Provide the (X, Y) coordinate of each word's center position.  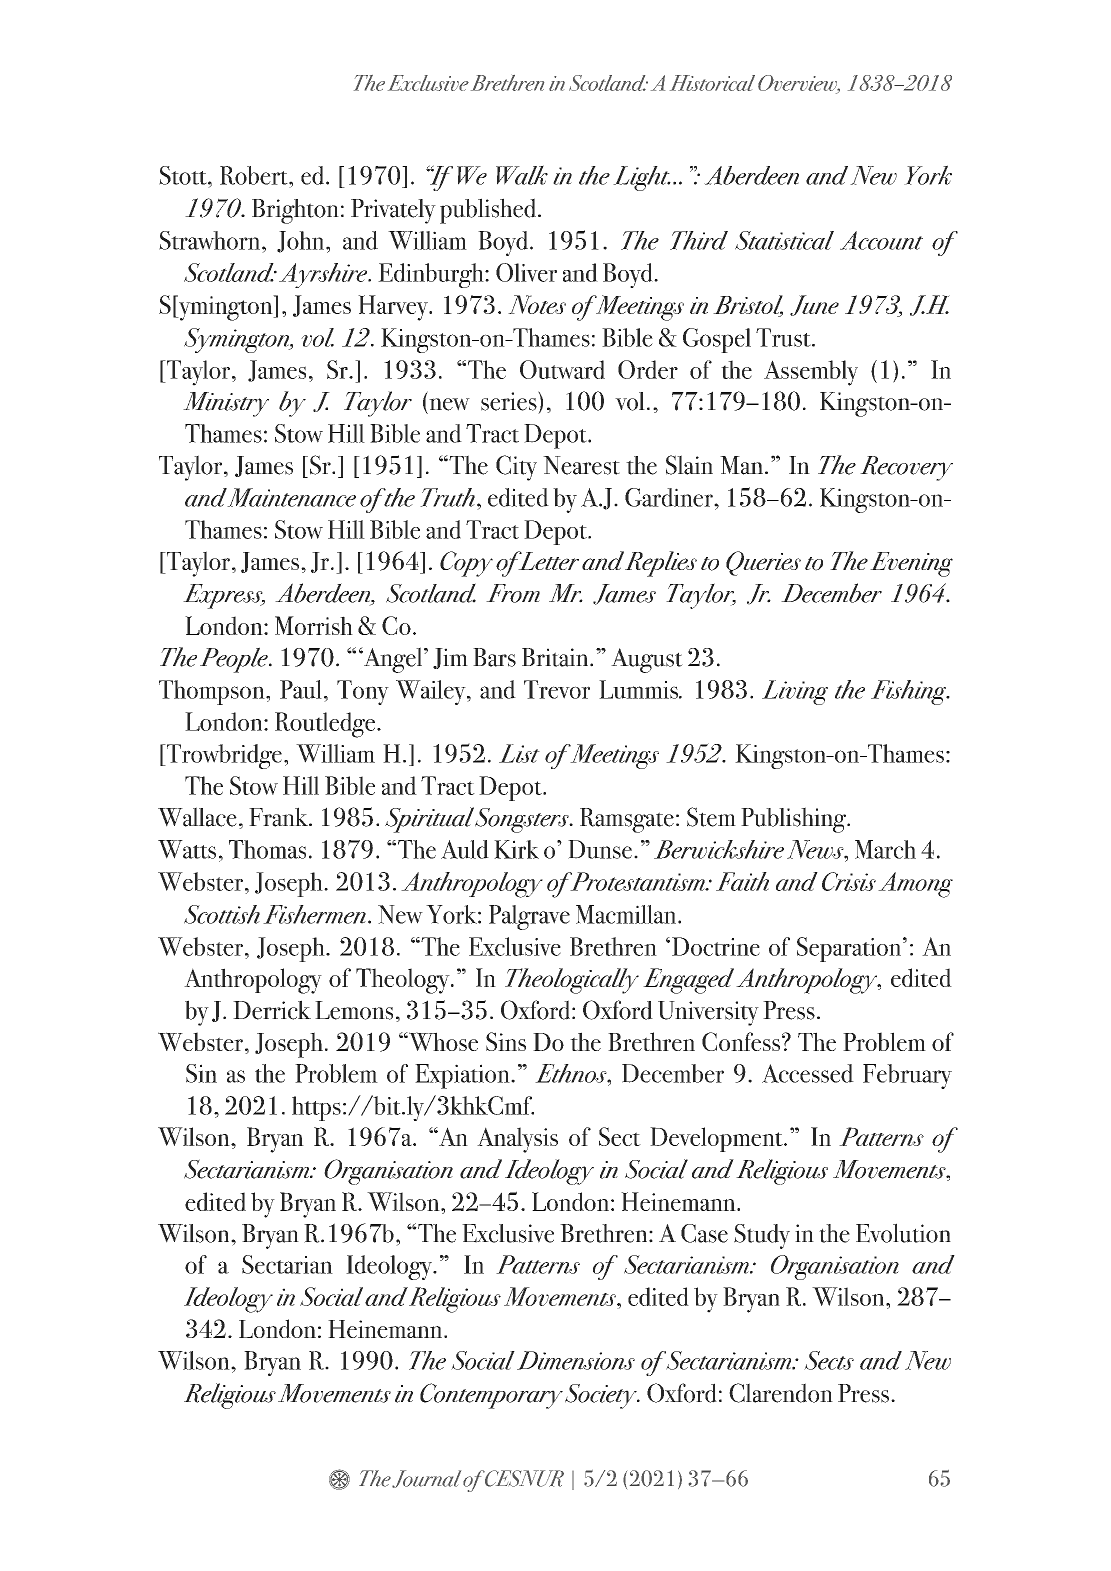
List (519, 753)
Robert (255, 175)
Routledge (325, 725)
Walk (522, 175)
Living (795, 692)
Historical (712, 83)
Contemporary (491, 1396)
